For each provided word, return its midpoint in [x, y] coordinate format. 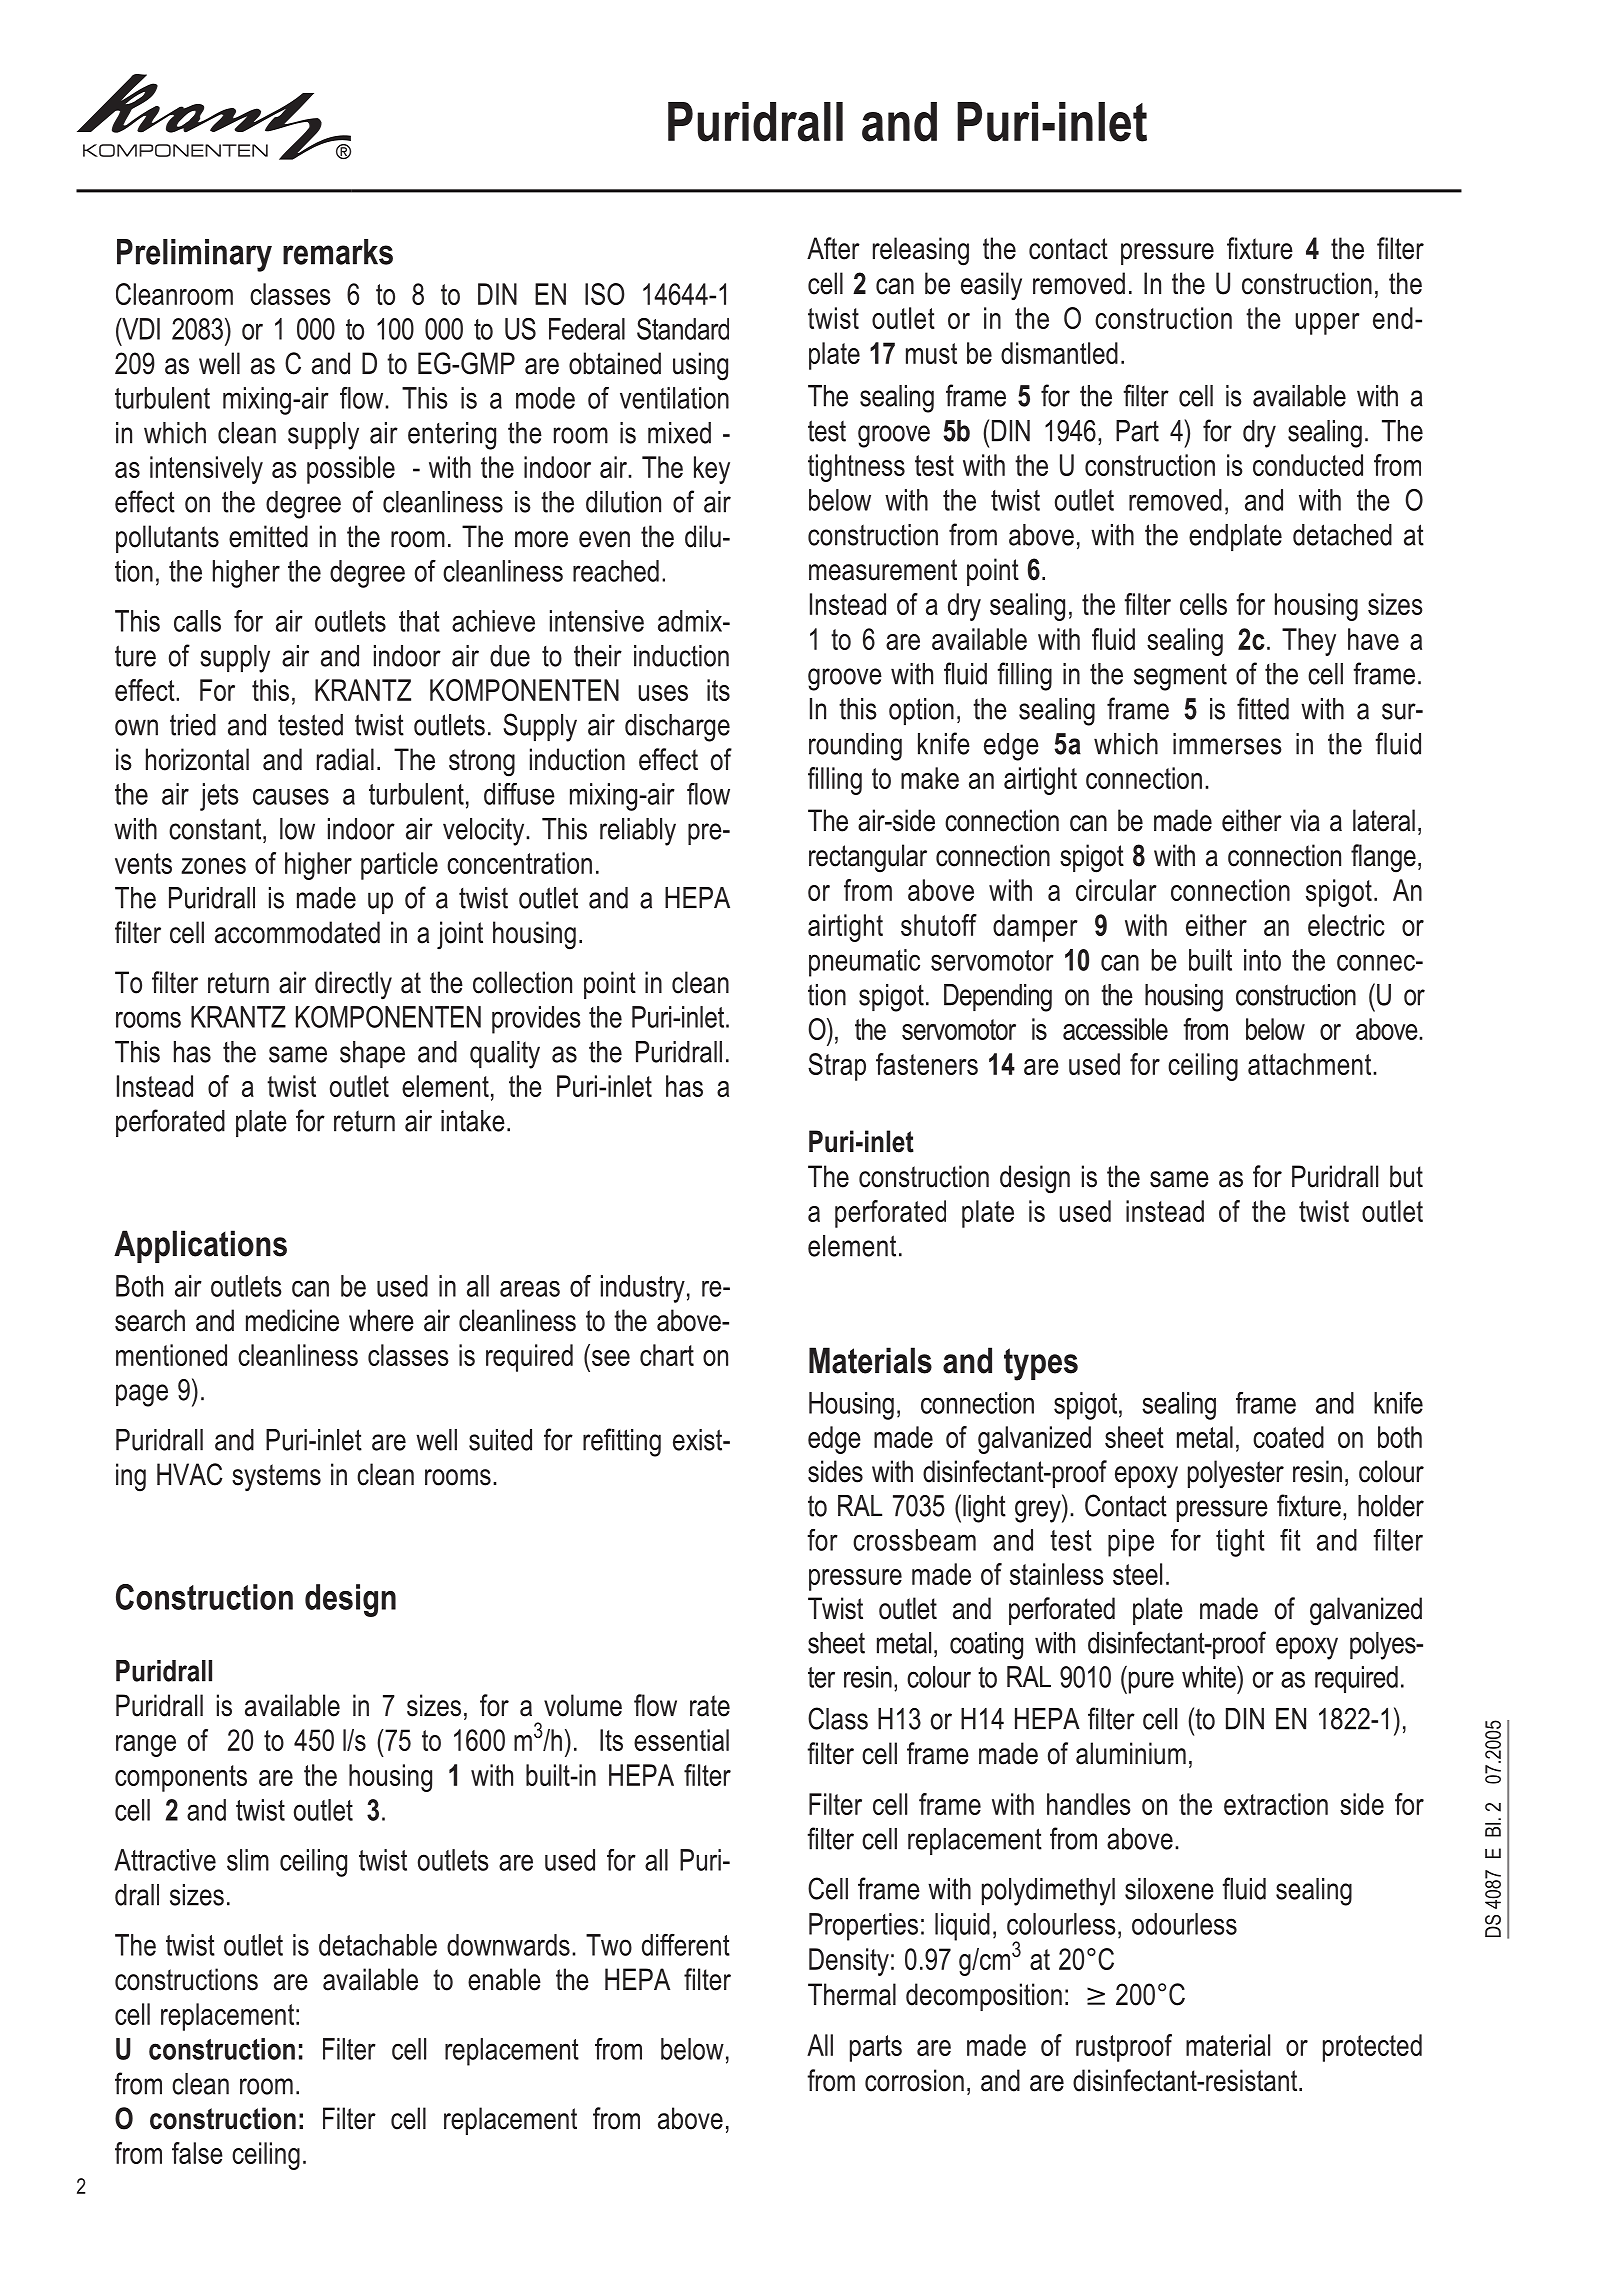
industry [643, 1289]
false [197, 2153]
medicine [292, 1320]
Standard [683, 329]
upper [1327, 324]
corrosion [914, 2080]
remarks [338, 252]
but [1406, 1176]
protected [1372, 2048]
